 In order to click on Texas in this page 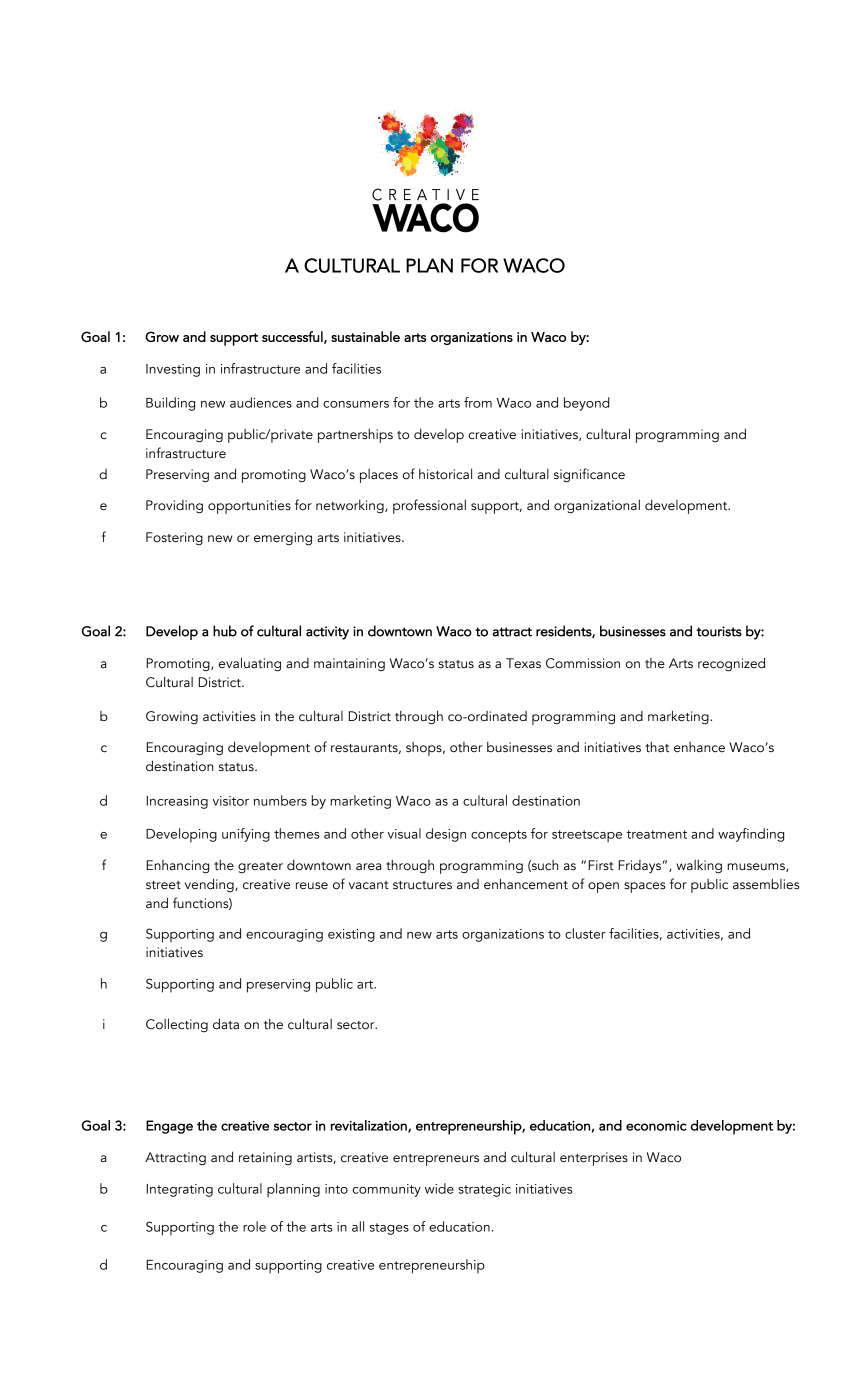, I will do `click(523, 663)`.
